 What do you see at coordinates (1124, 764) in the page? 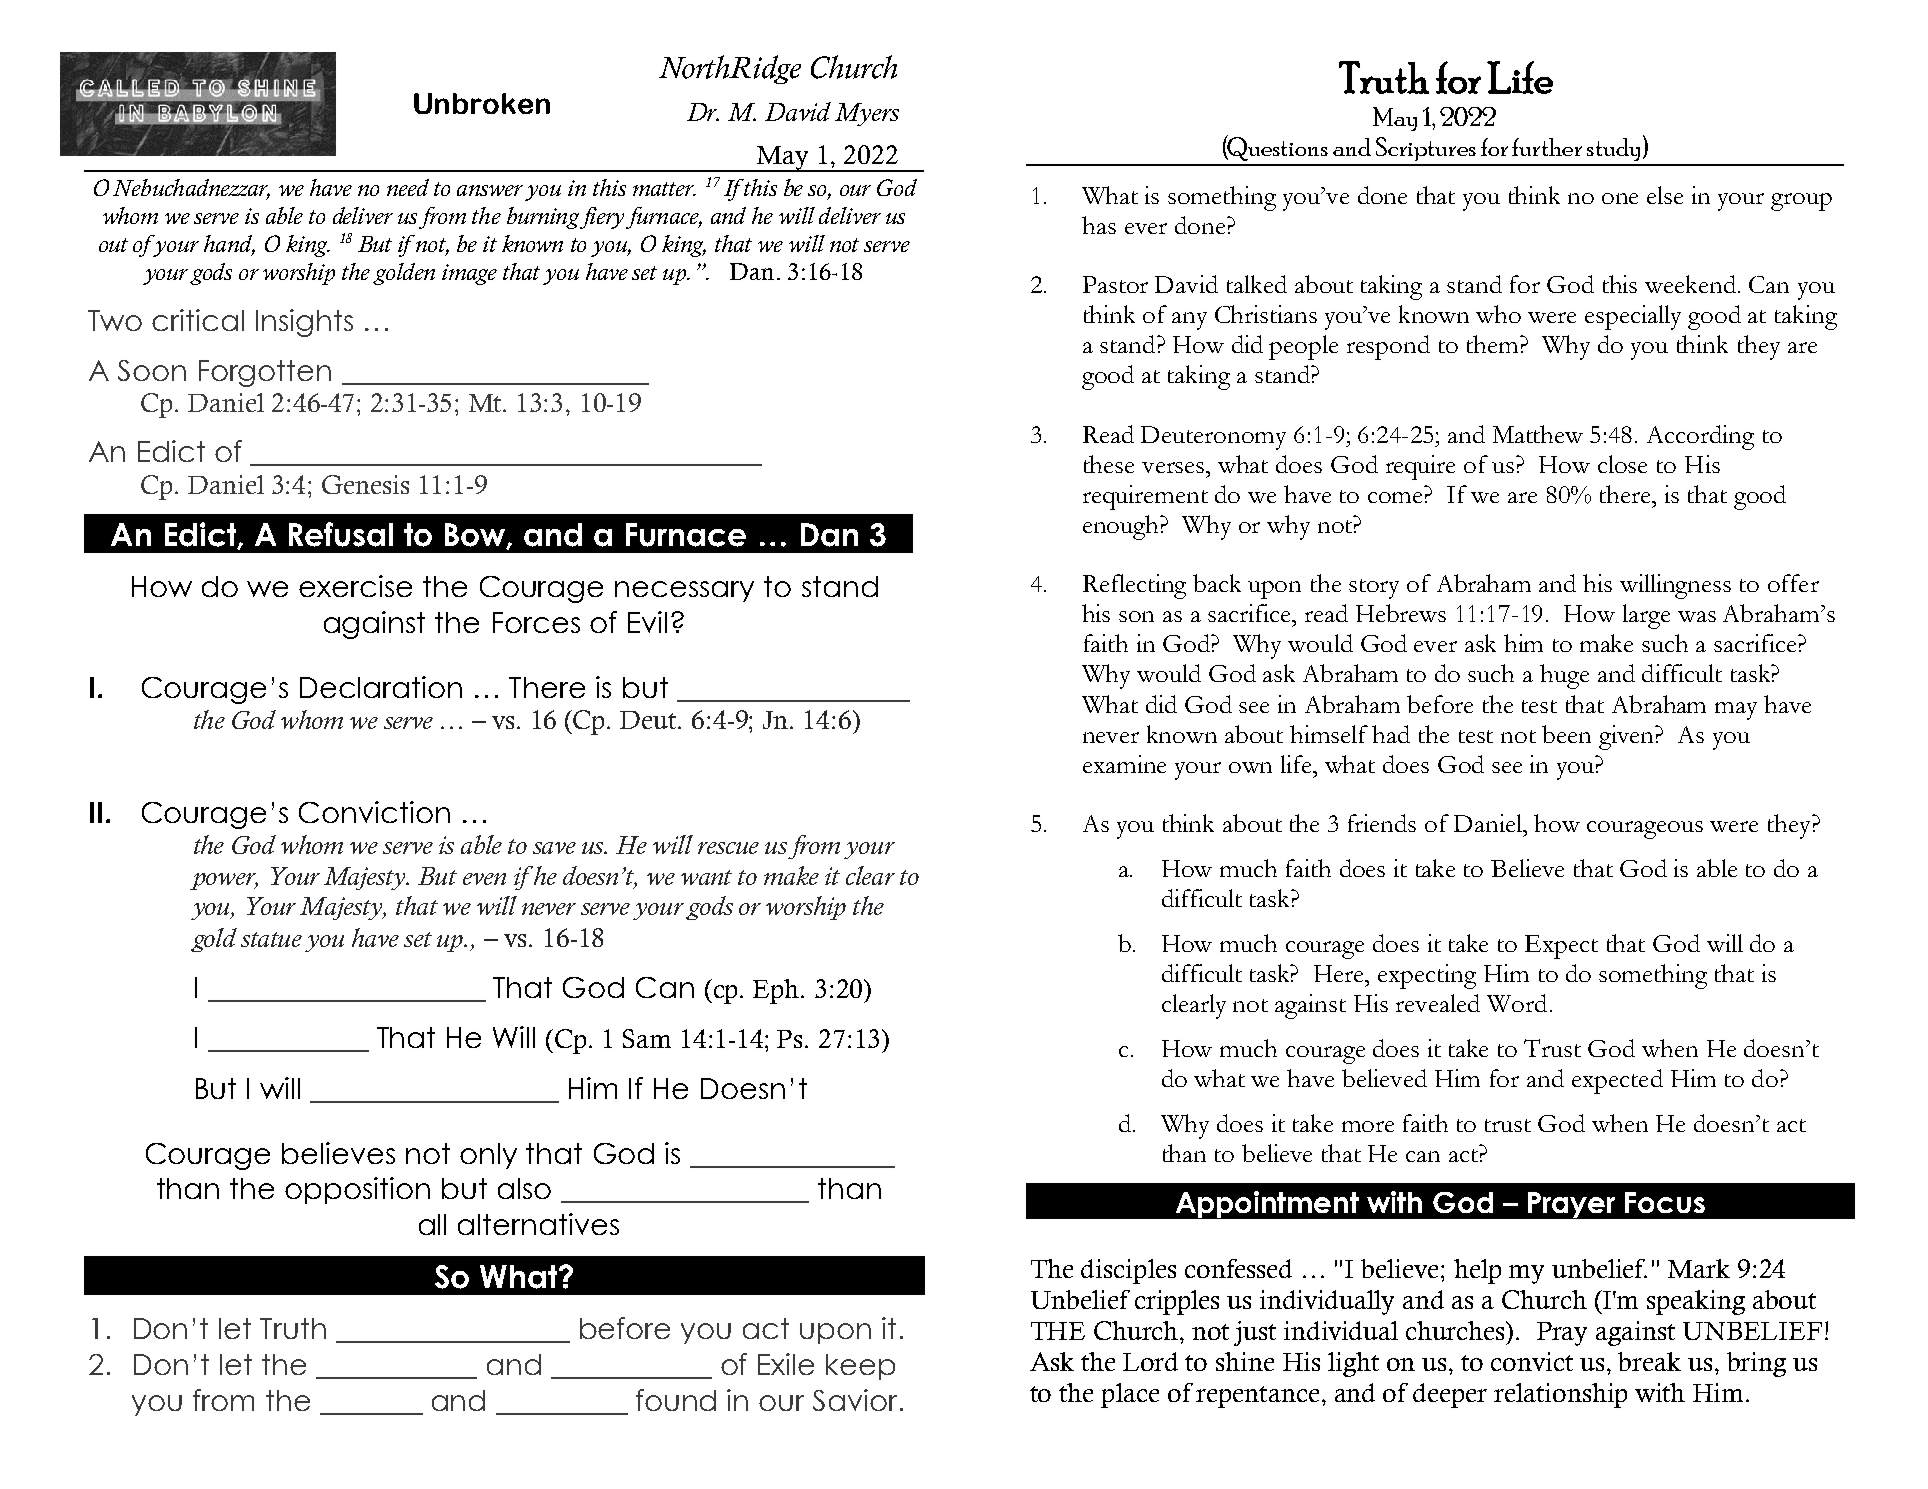
I see `examine` at bounding box center [1124, 764].
